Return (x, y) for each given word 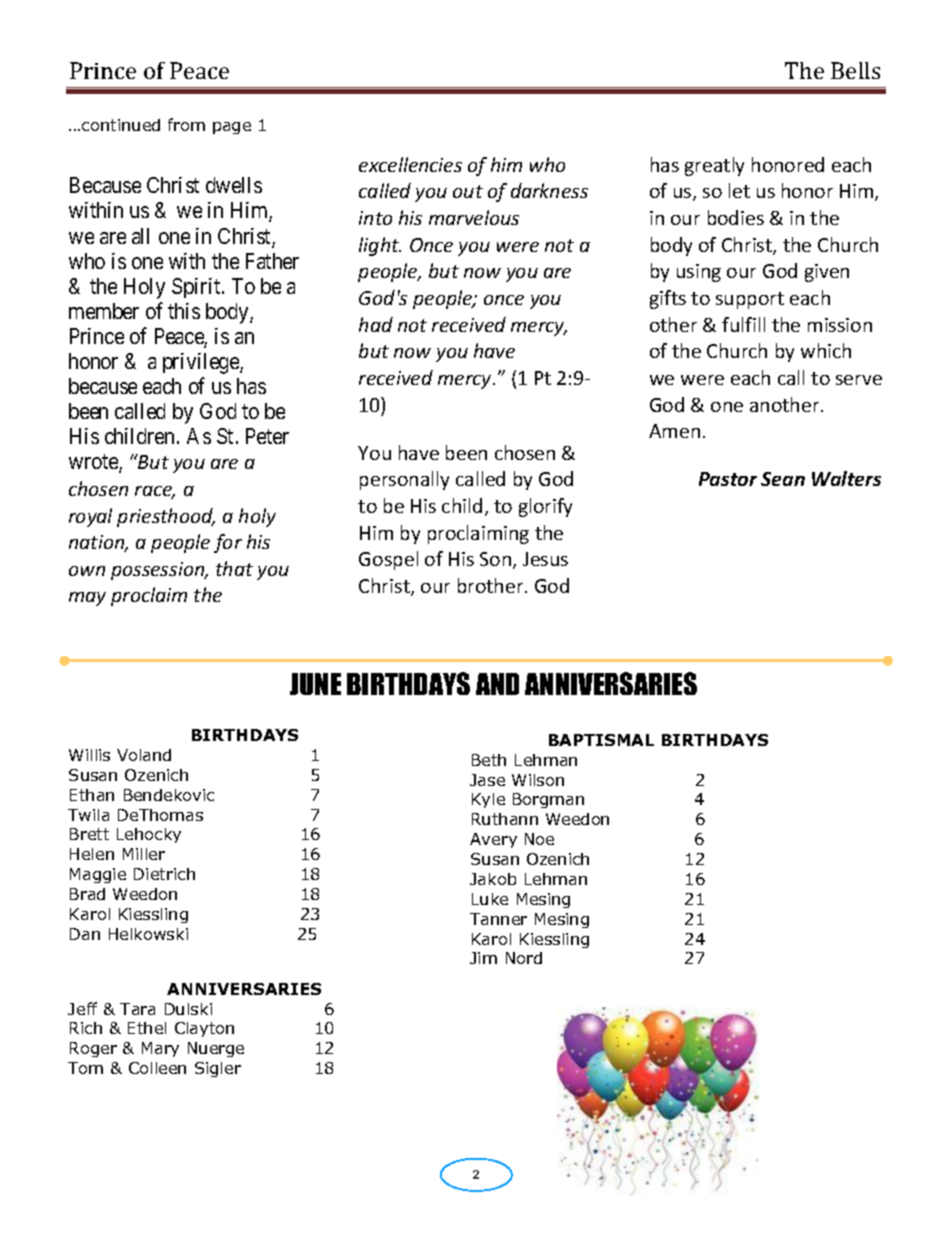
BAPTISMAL (601, 740)
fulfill (743, 324)
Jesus (545, 559)
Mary (160, 1049)
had (376, 324)
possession (159, 571)
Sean (783, 479)
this (184, 311)
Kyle (488, 800)
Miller (144, 854)
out (468, 191)
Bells (855, 70)
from (186, 124)
